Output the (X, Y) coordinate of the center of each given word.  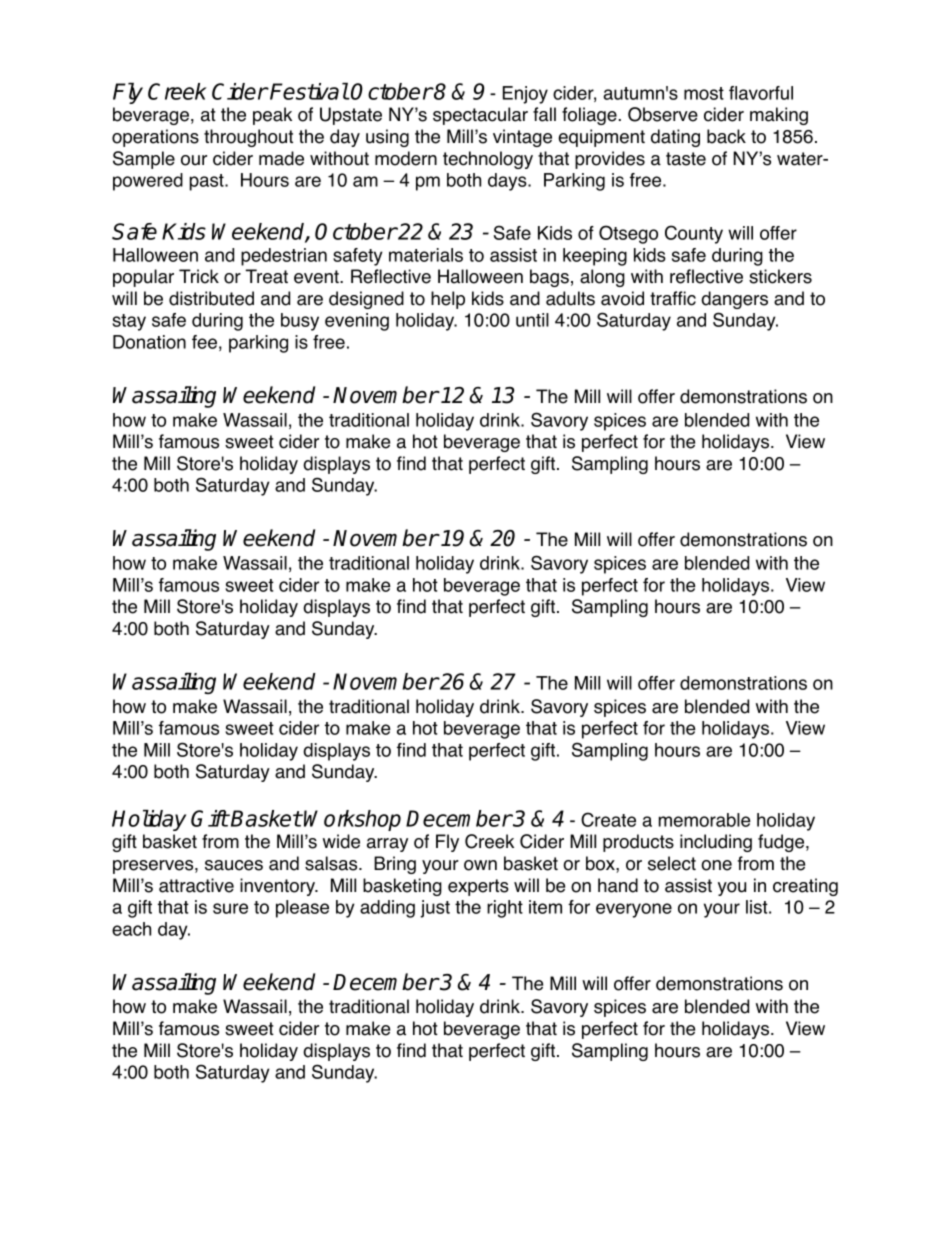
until (532, 320)
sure (230, 908)
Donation (149, 342)
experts (478, 887)
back (726, 136)
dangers (734, 300)
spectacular (480, 116)
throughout (248, 138)
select (672, 863)
